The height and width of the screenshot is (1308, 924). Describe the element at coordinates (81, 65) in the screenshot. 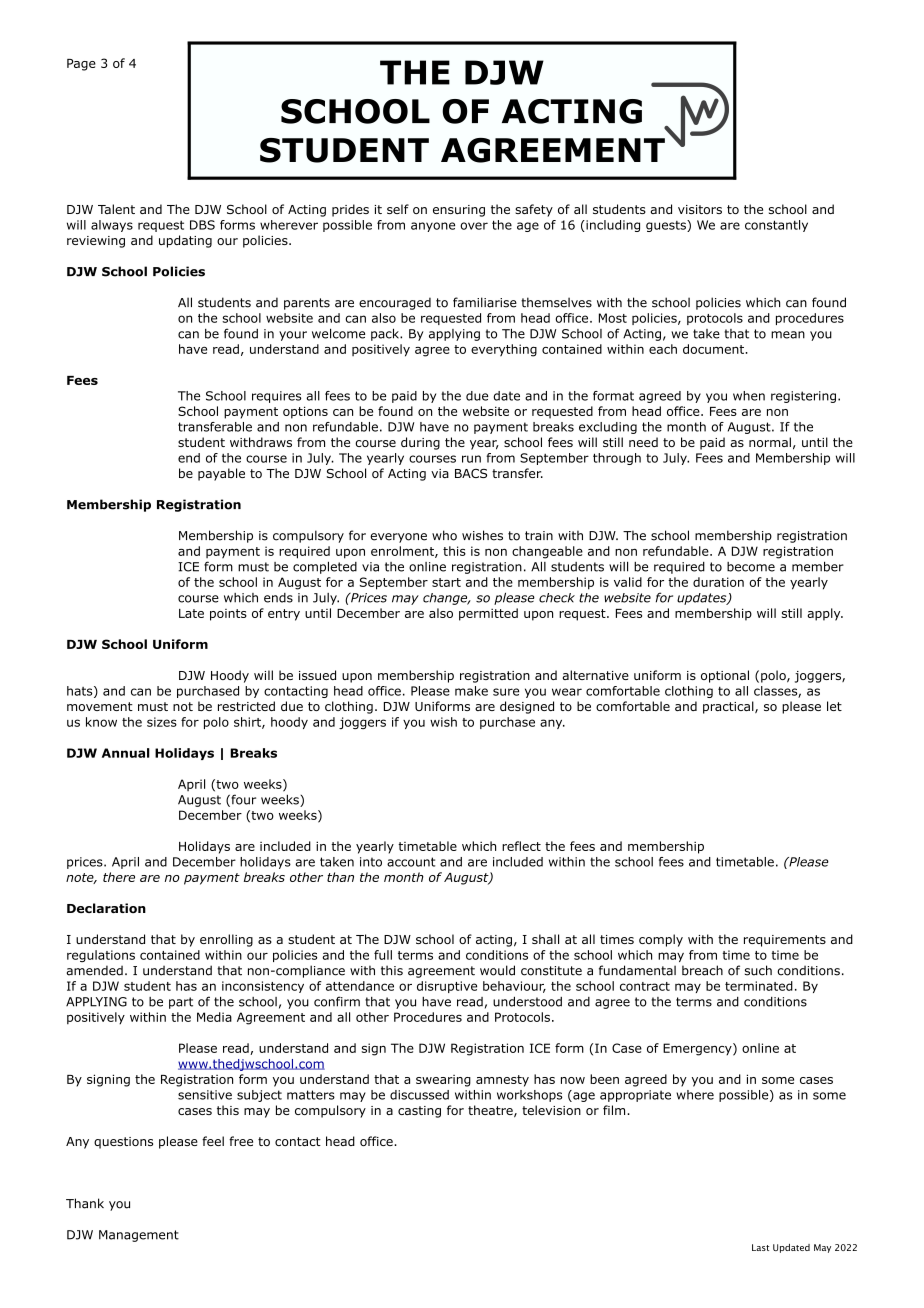

I see `Page` at that location.
